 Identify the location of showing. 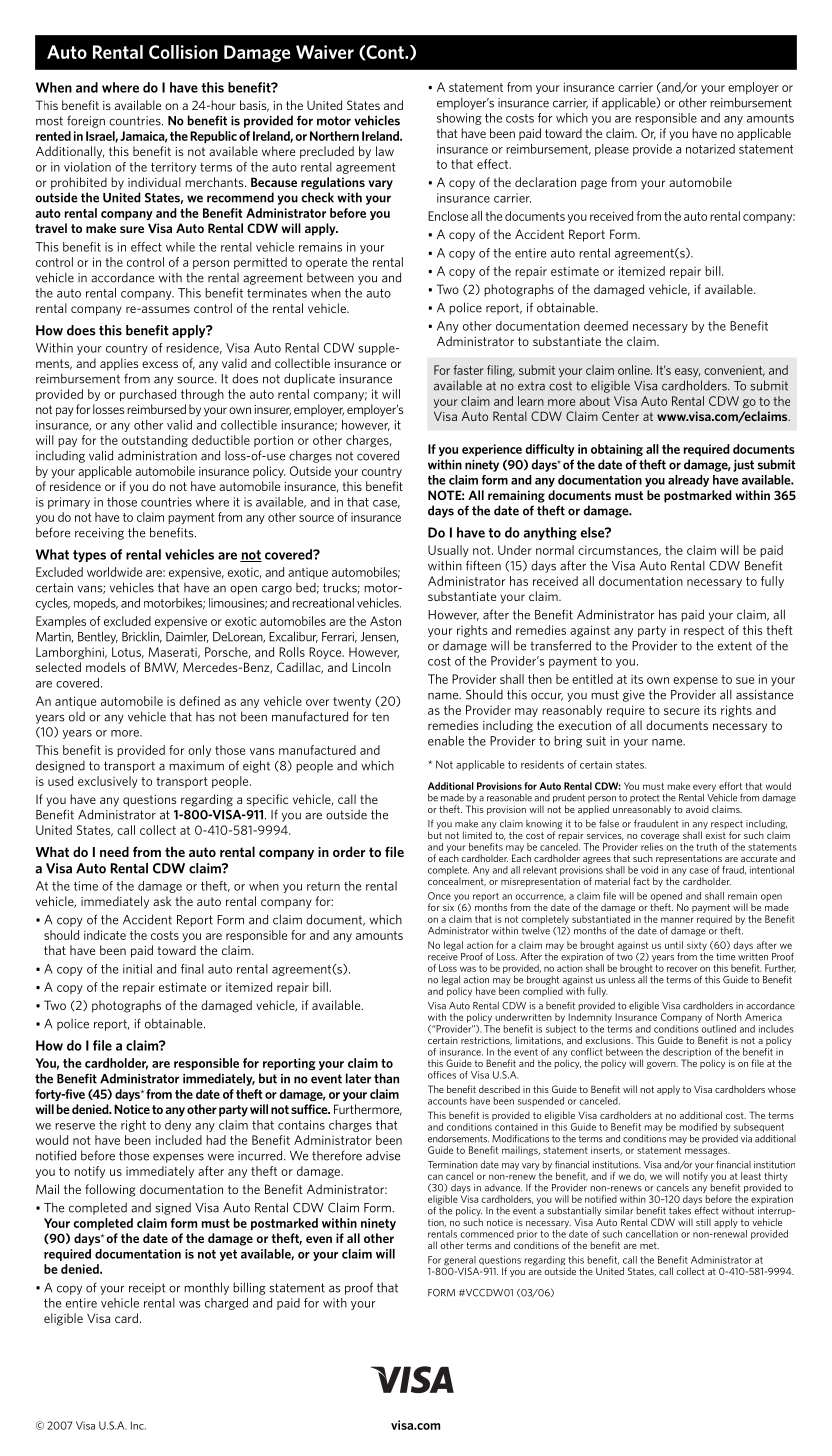
(459, 119).
